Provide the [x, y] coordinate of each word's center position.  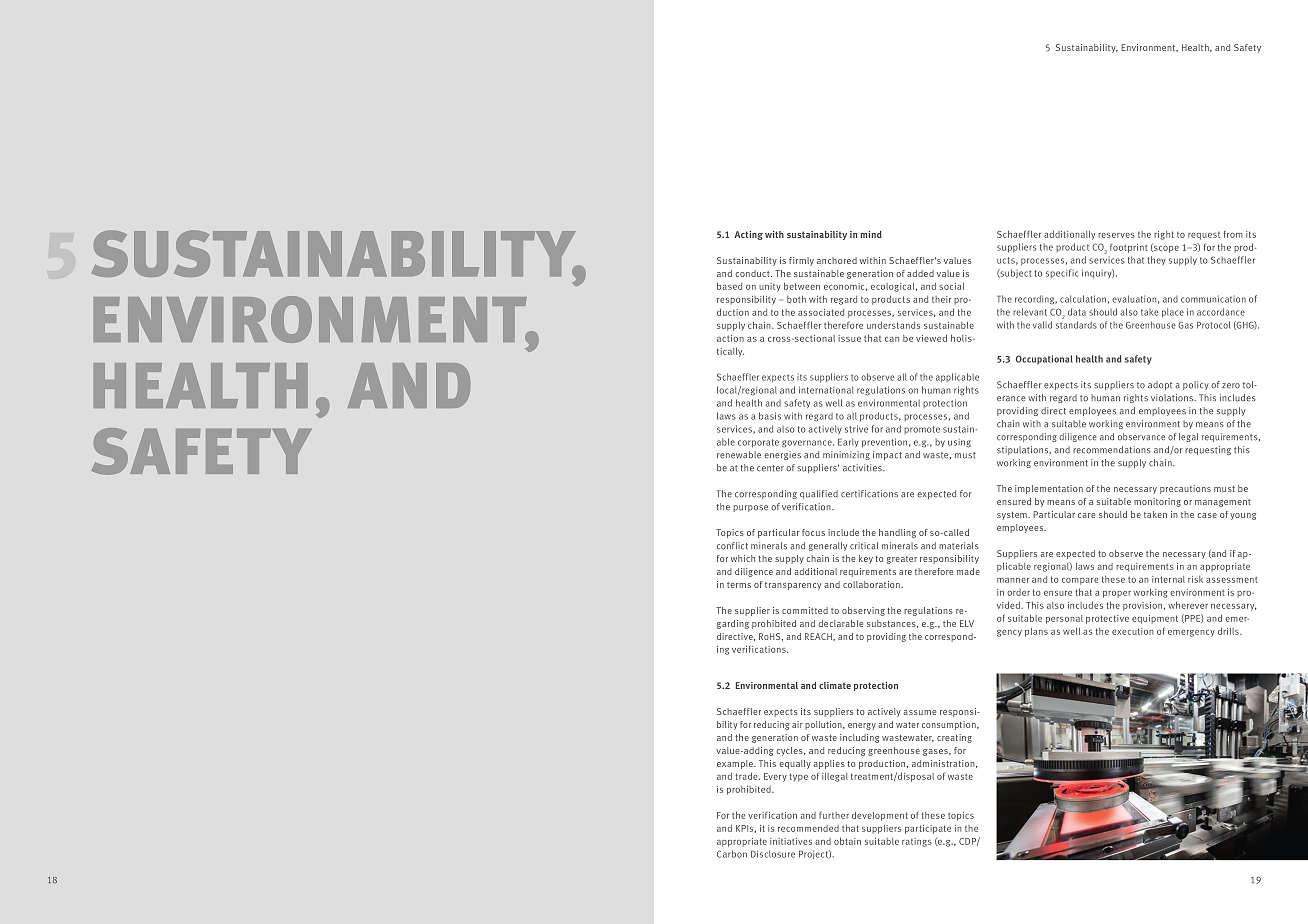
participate [928, 829]
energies [782, 455]
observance [1141, 437]
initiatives [791, 841]
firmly [801, 261]
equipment [1155, 619]
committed [805, 610]
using [959, 443]
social [951, 286]
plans [1036, 632]
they [1156, 260]
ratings [917, 842]
